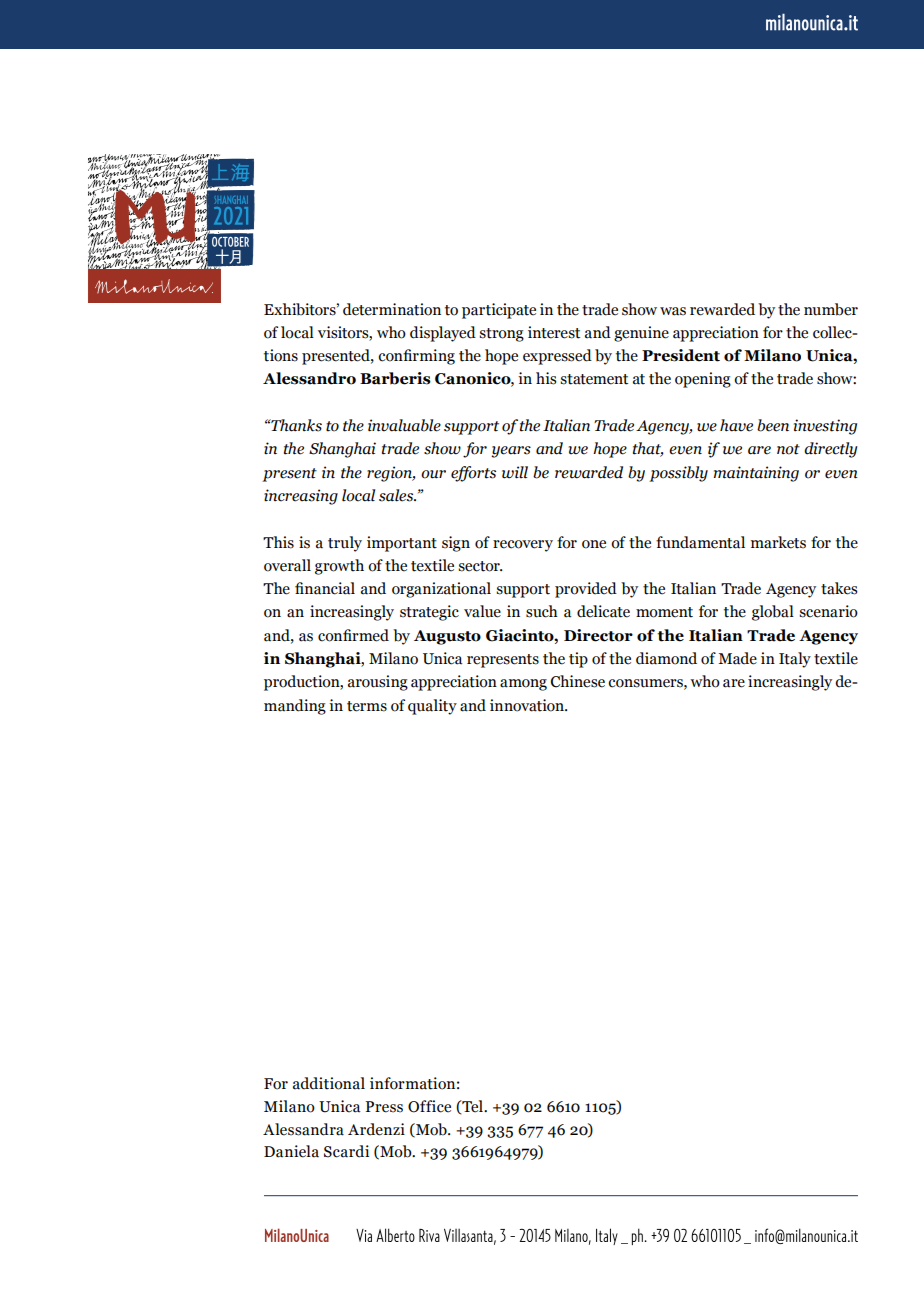  I want to click on innovation, so click(528, 705).
